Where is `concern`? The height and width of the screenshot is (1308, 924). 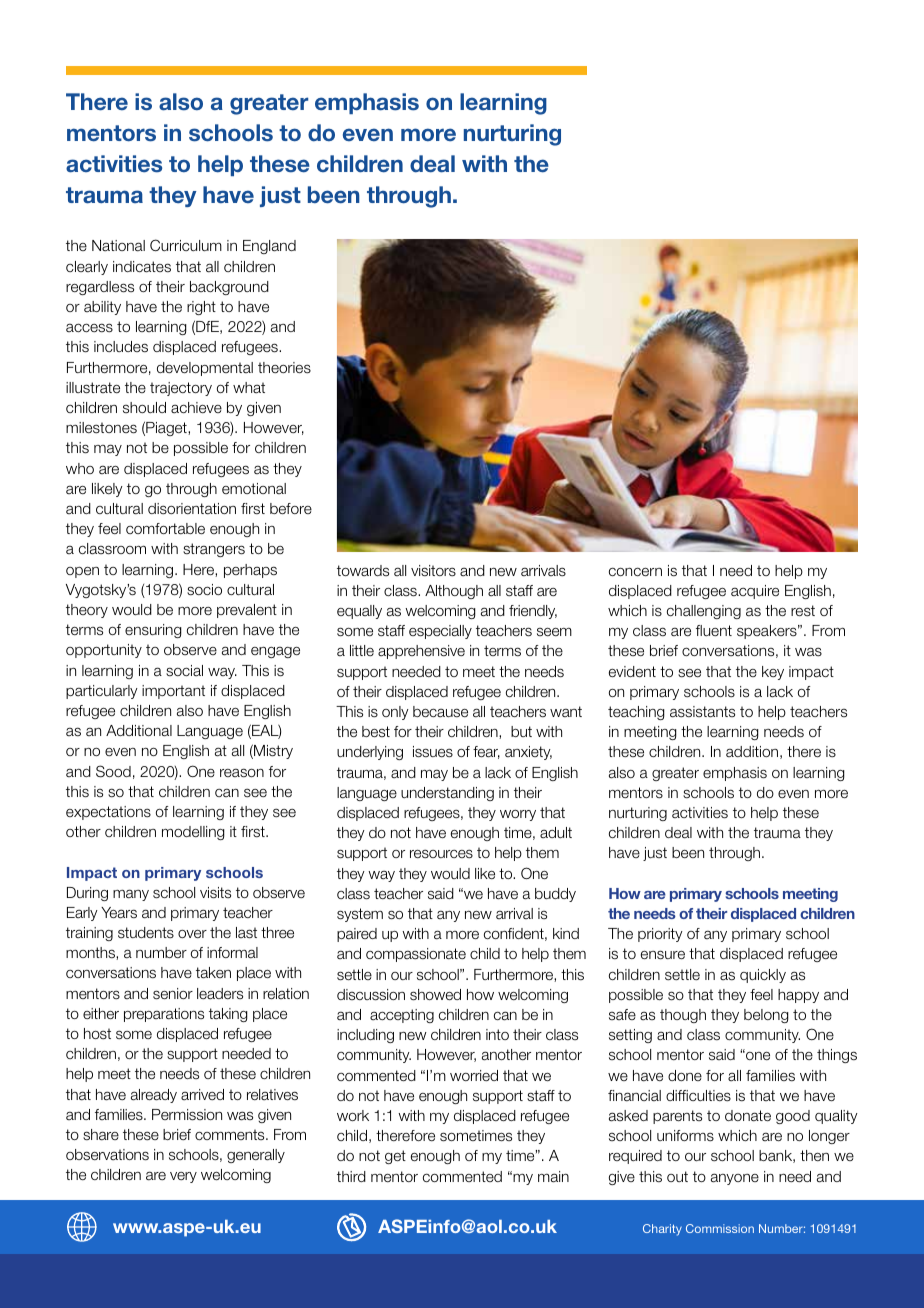 concern is located at coordinates (635, 572).
